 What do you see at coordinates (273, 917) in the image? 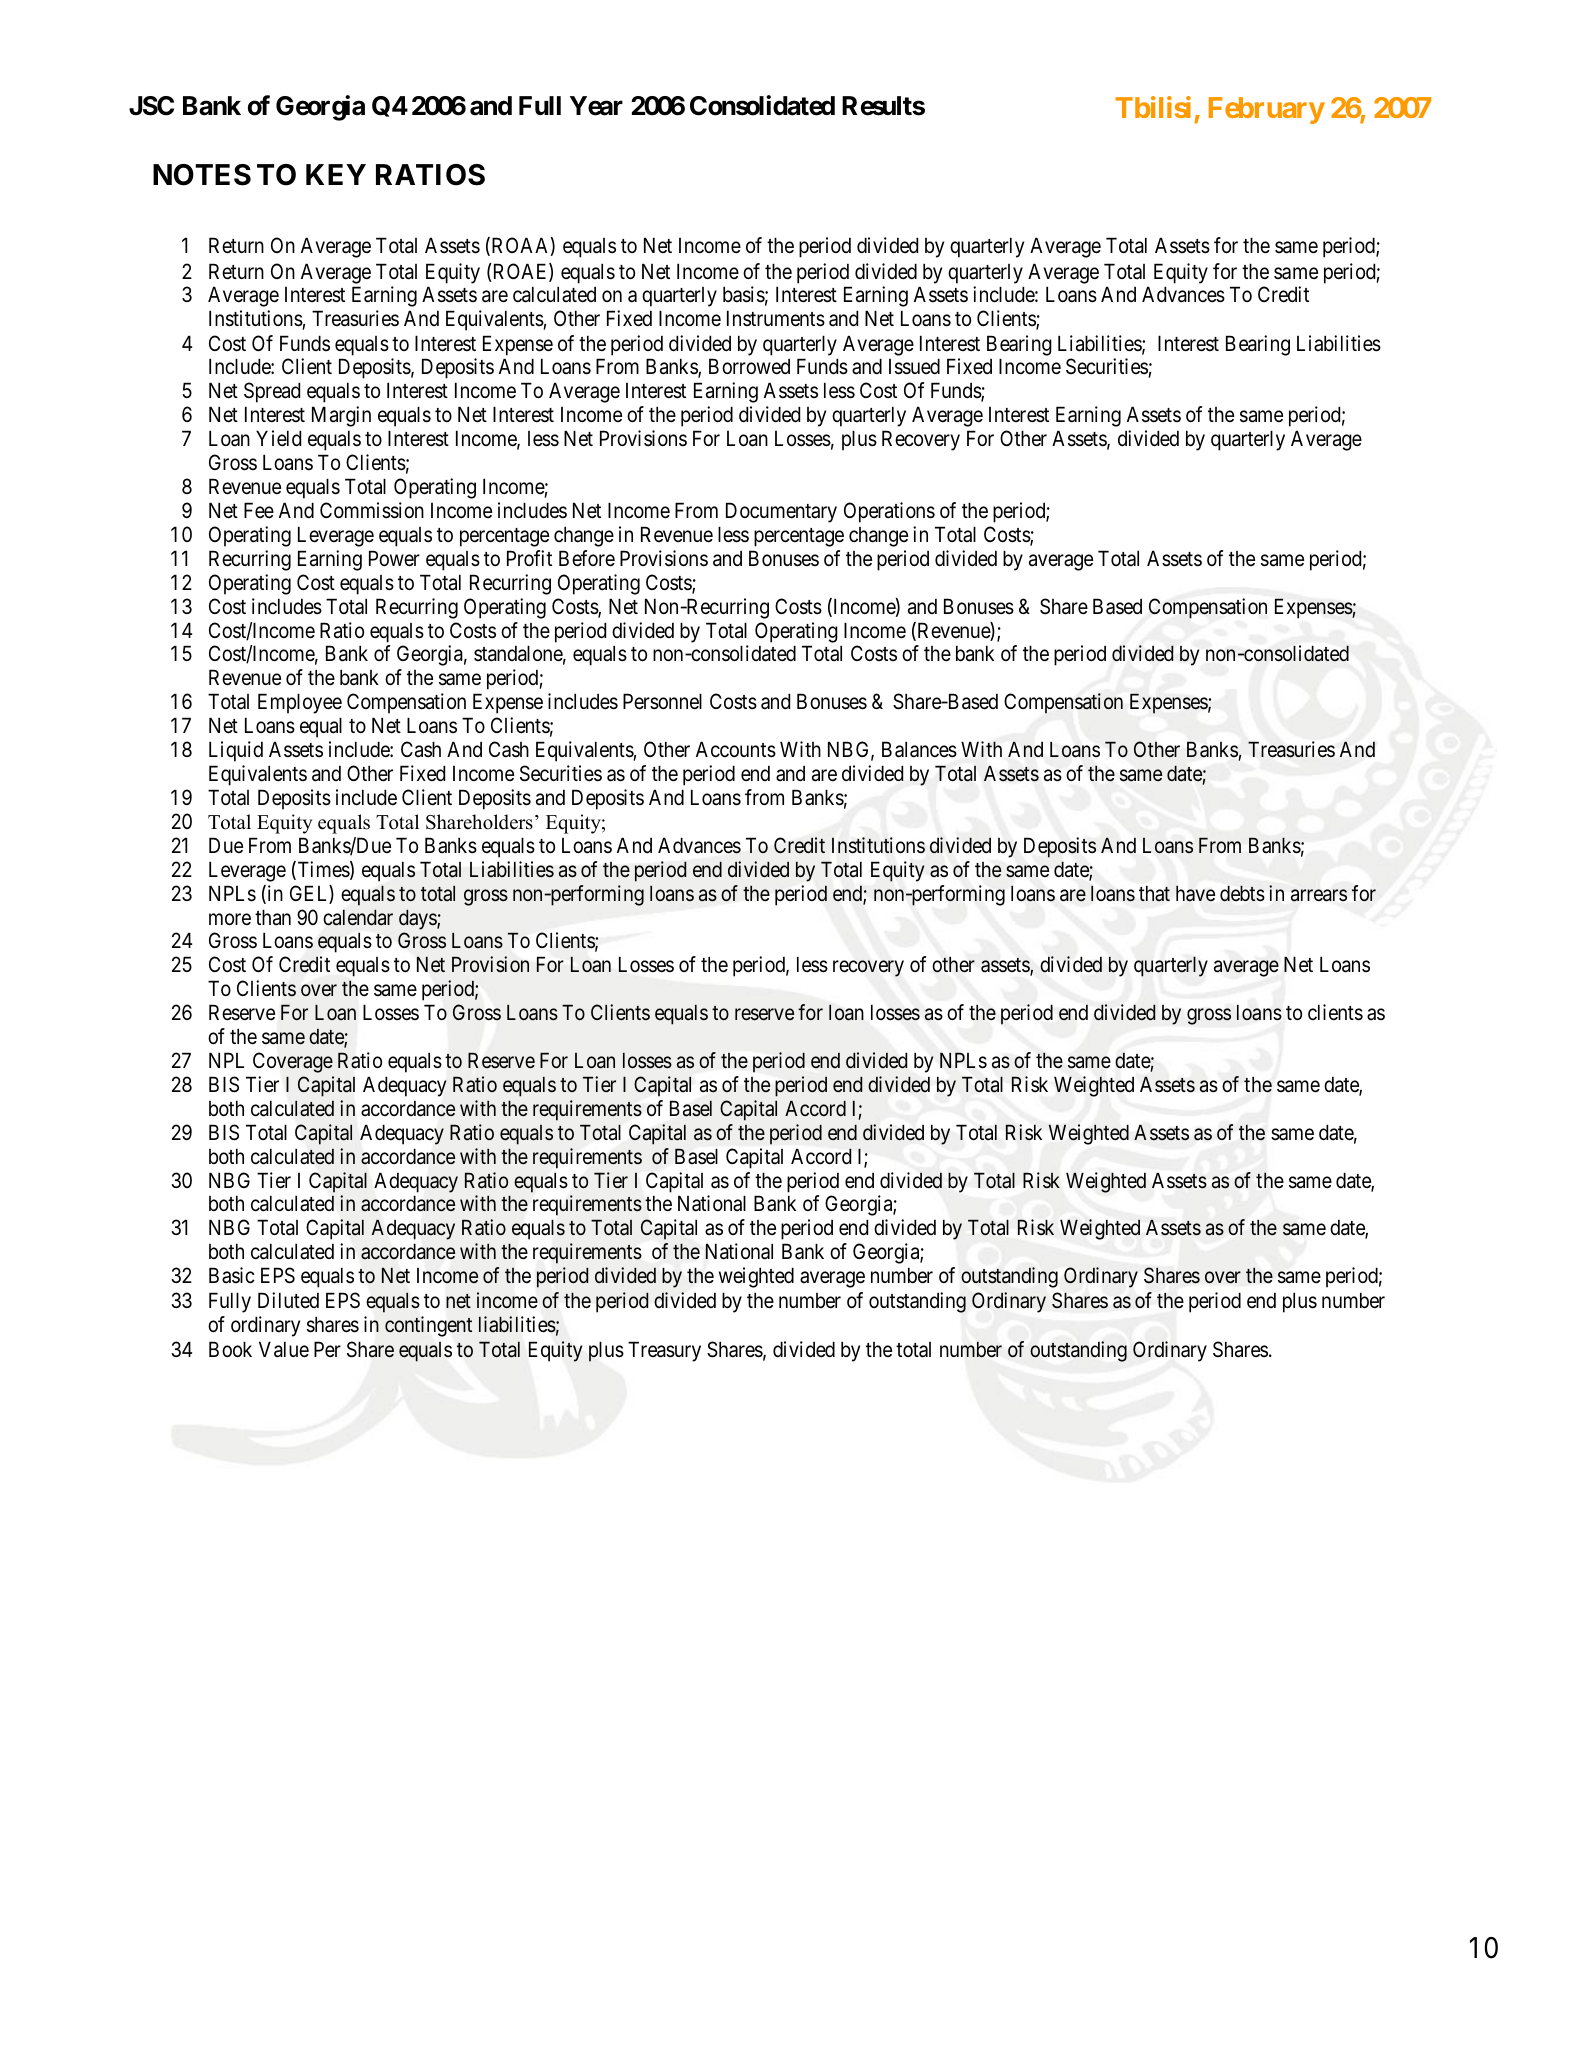
I see `than` at bounding box center [273, 917].
